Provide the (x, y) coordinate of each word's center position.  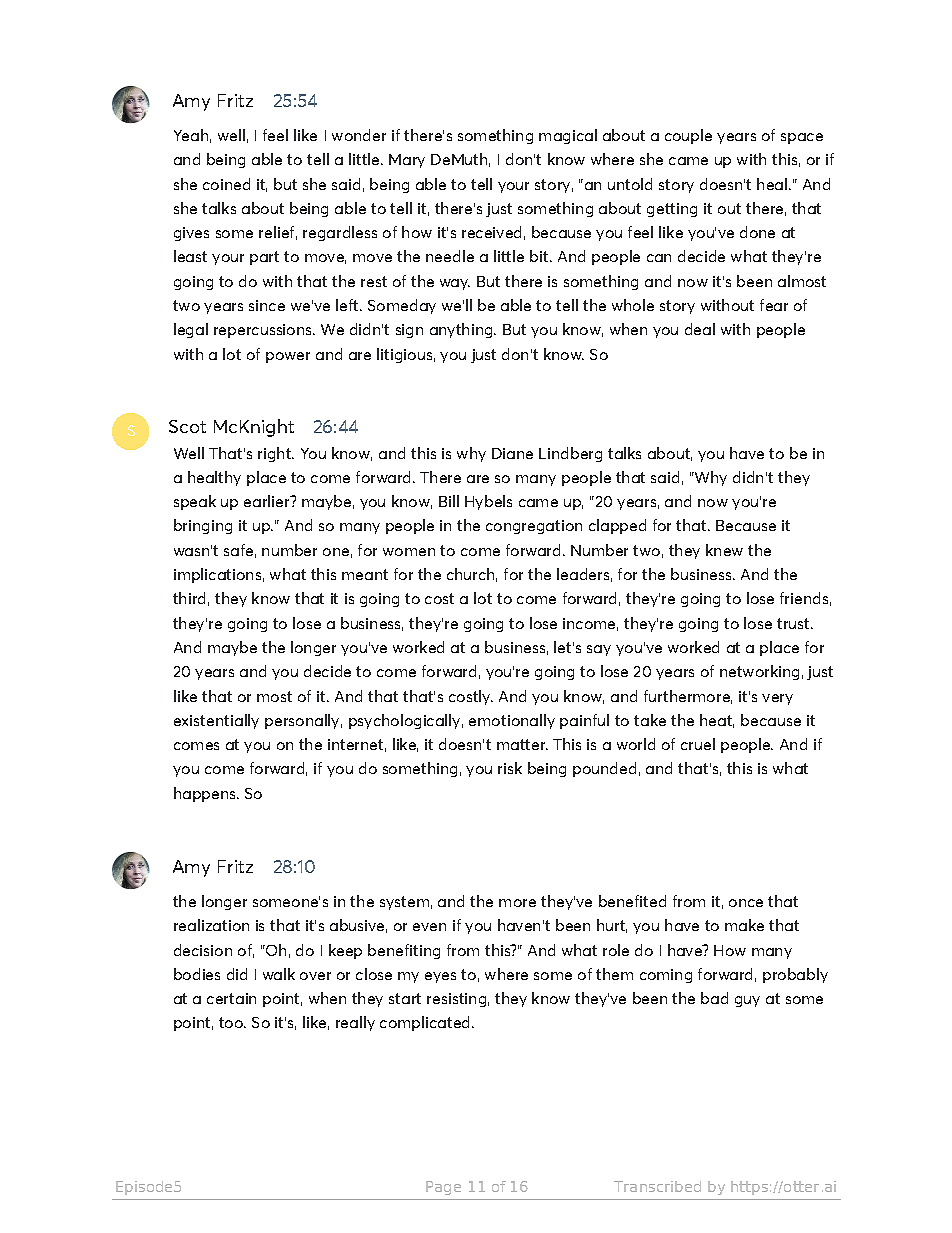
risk (510, 768)
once (746, 903)
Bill (449, 501)
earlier (268, 501)
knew (724, 550)
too (232, 1022)
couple (688, 136)
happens (206, 794)
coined (226, 184)
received (491, 232)
